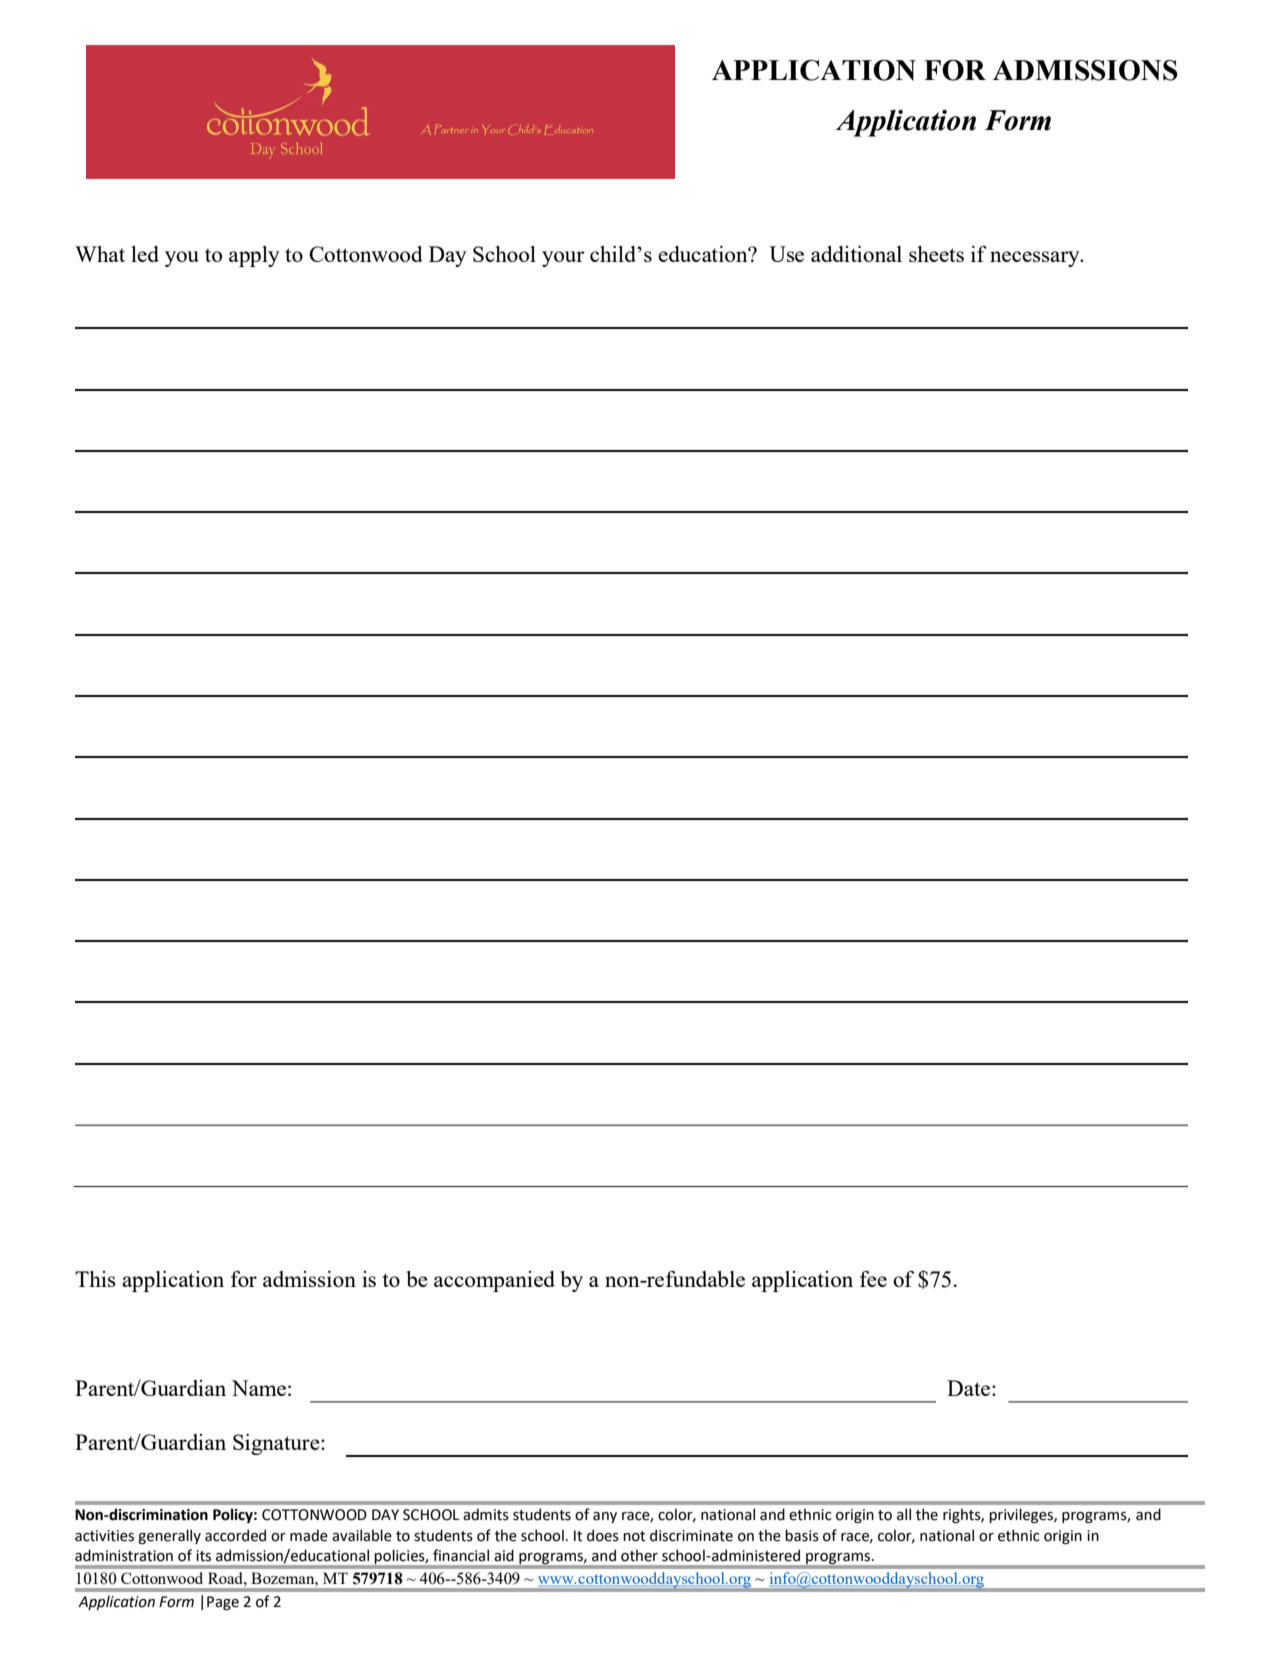 This document has width=1280, height=1657. Describe the element at coordinates (226, 1578) in the document. I see `Road` at that location.
